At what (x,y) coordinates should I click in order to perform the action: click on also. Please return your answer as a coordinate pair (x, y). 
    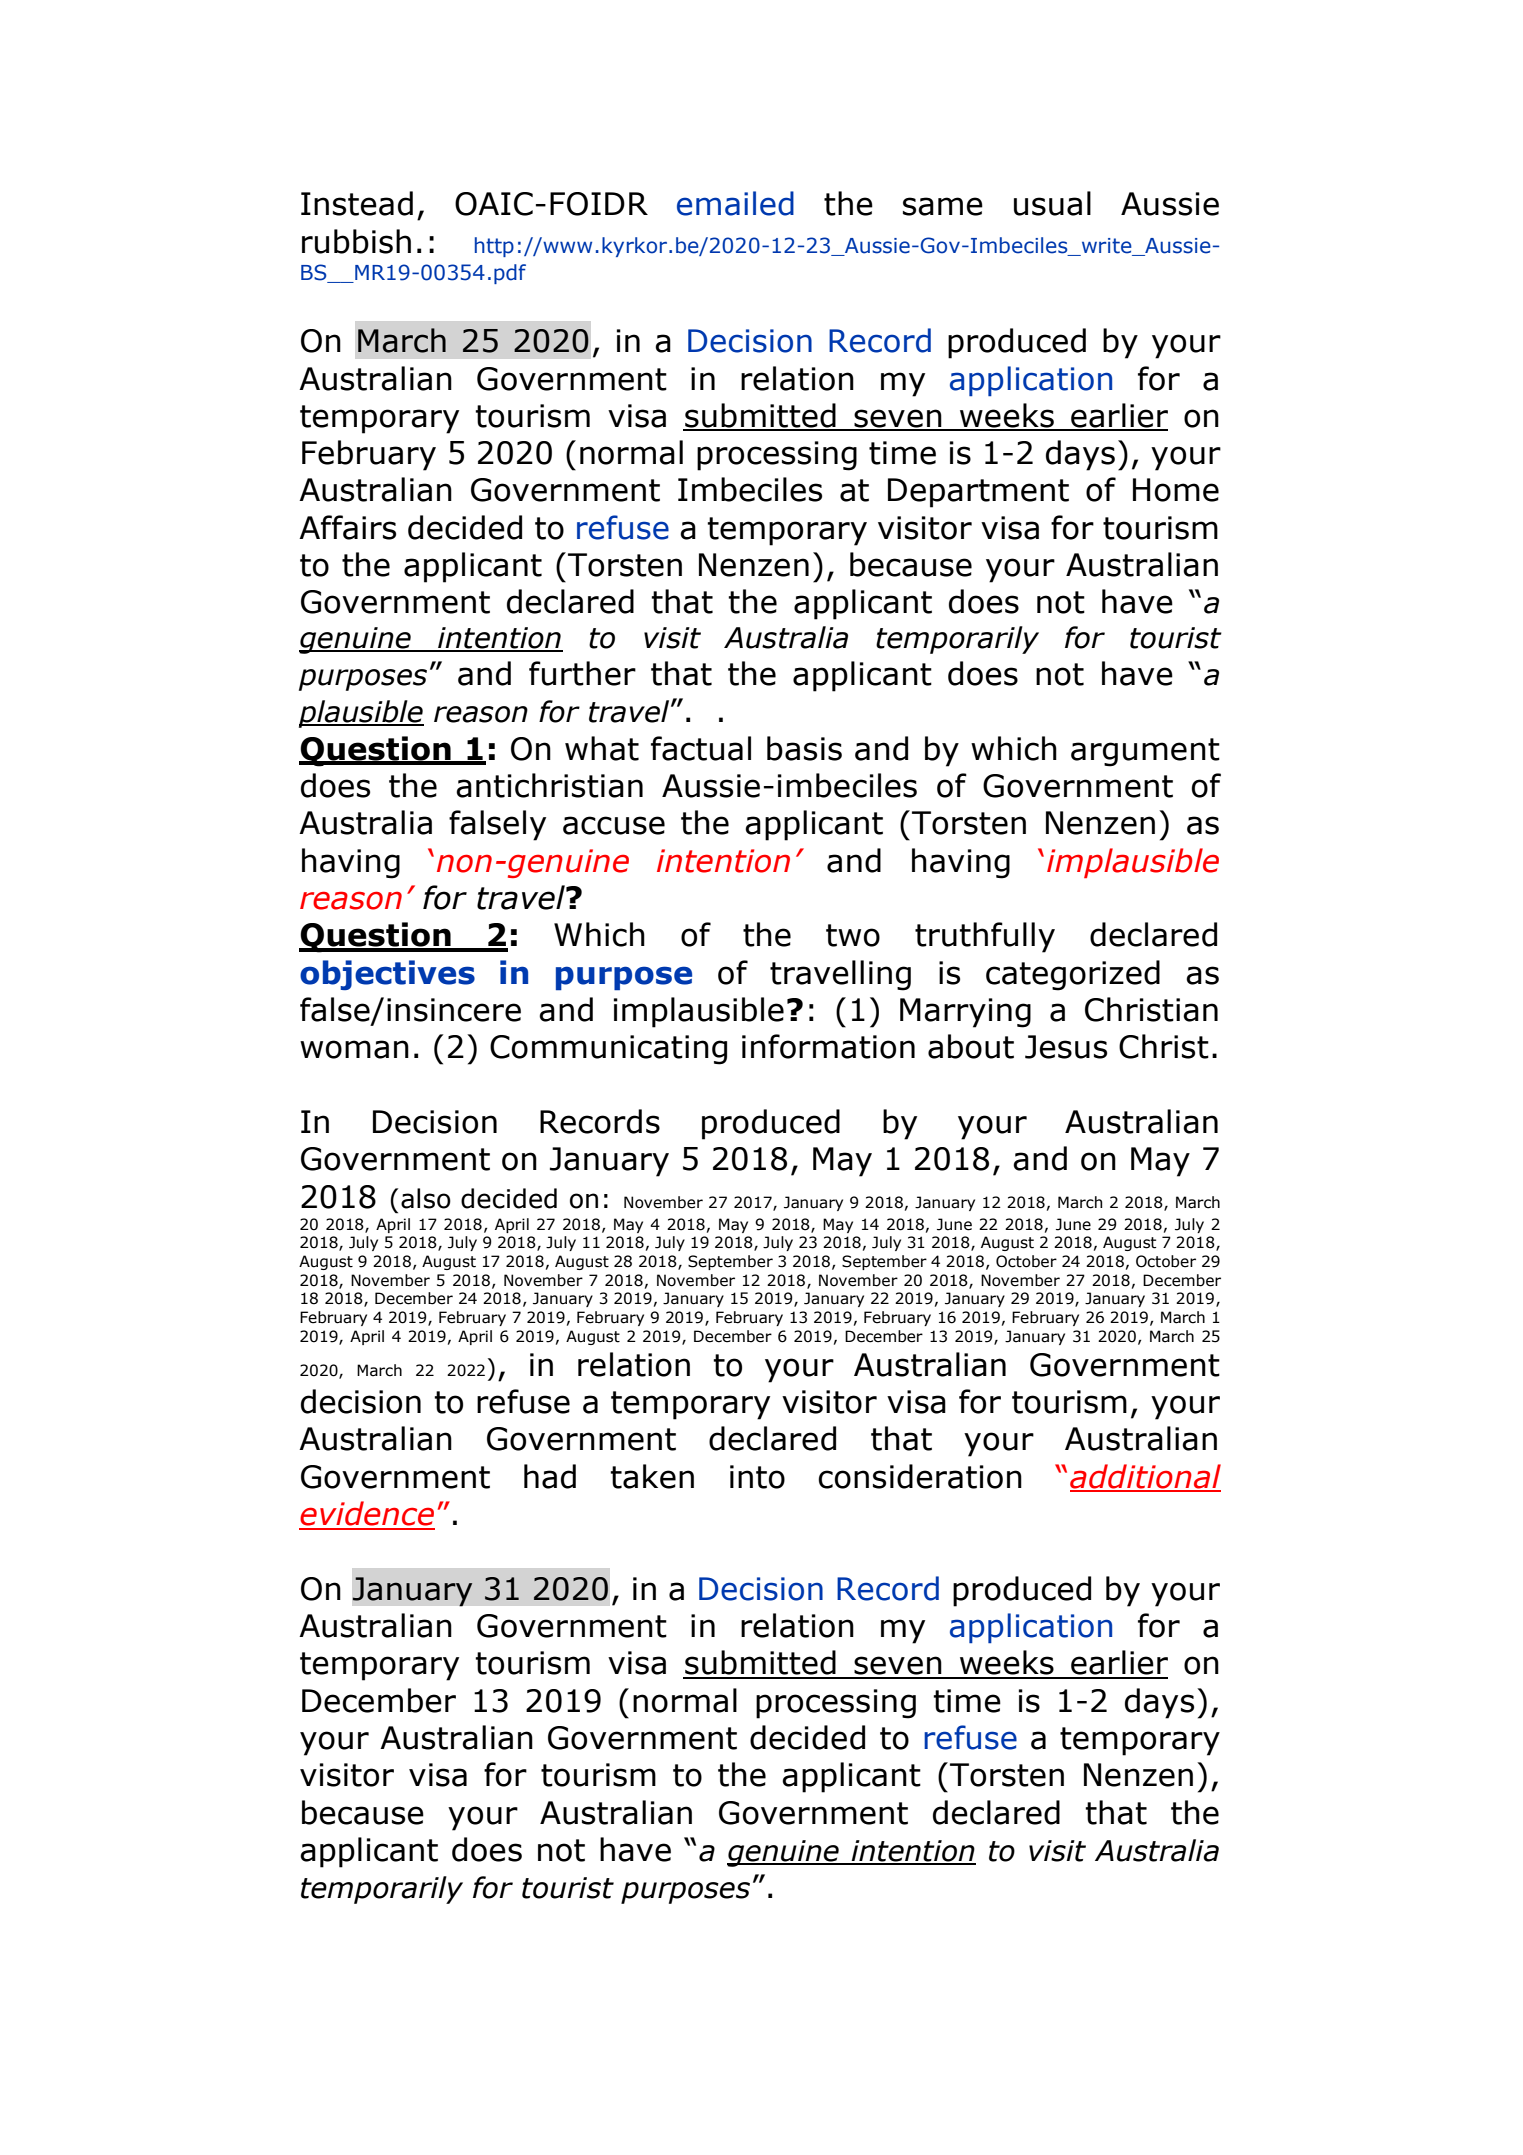
    Looking at the image, I should click on (426, 1198).
